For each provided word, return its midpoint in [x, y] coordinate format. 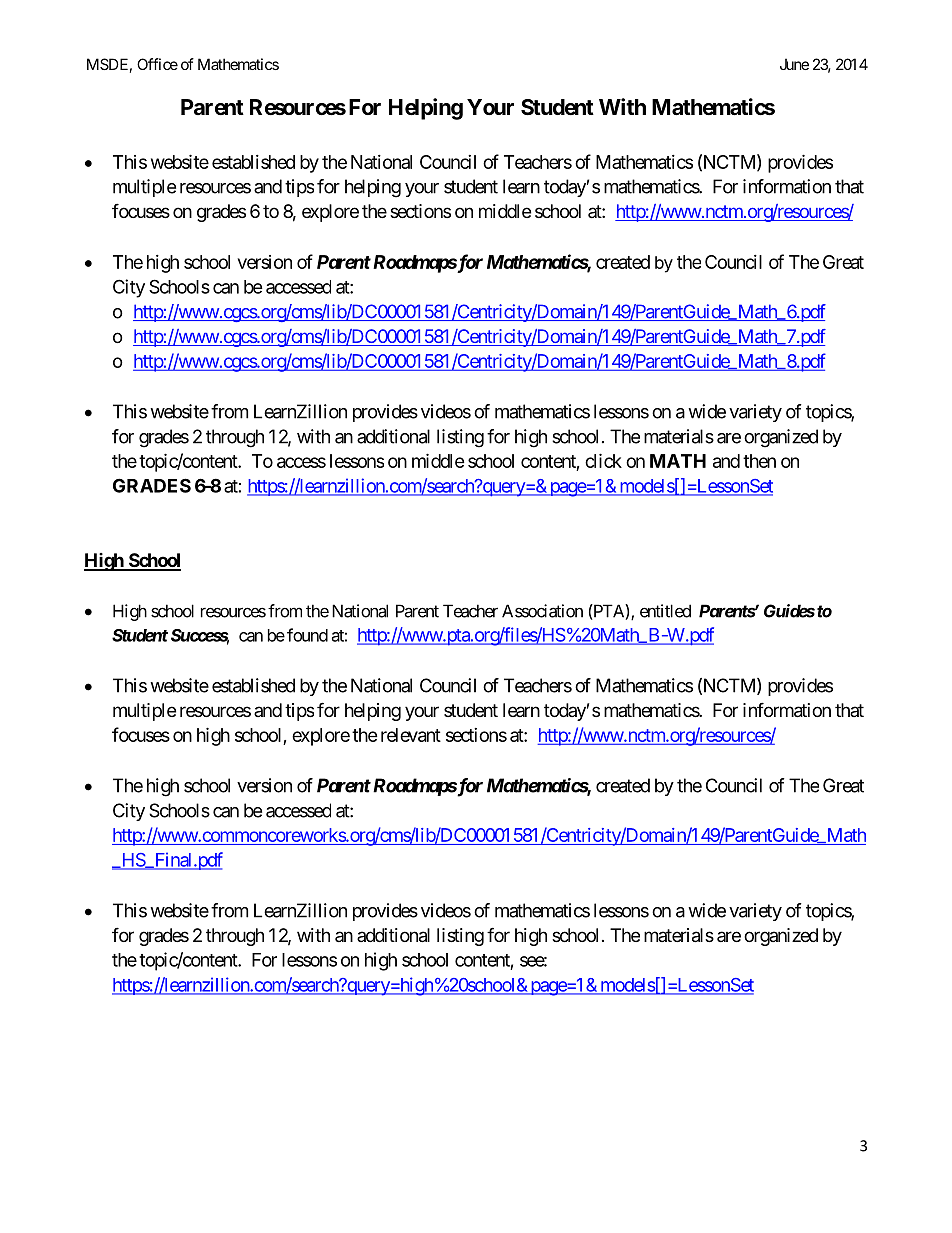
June [794, 64]
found [307, 635]
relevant [411, 735]
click [603, 460]
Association [542, 611]
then [759, 461]
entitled [665, 611]
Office [157, 64]
